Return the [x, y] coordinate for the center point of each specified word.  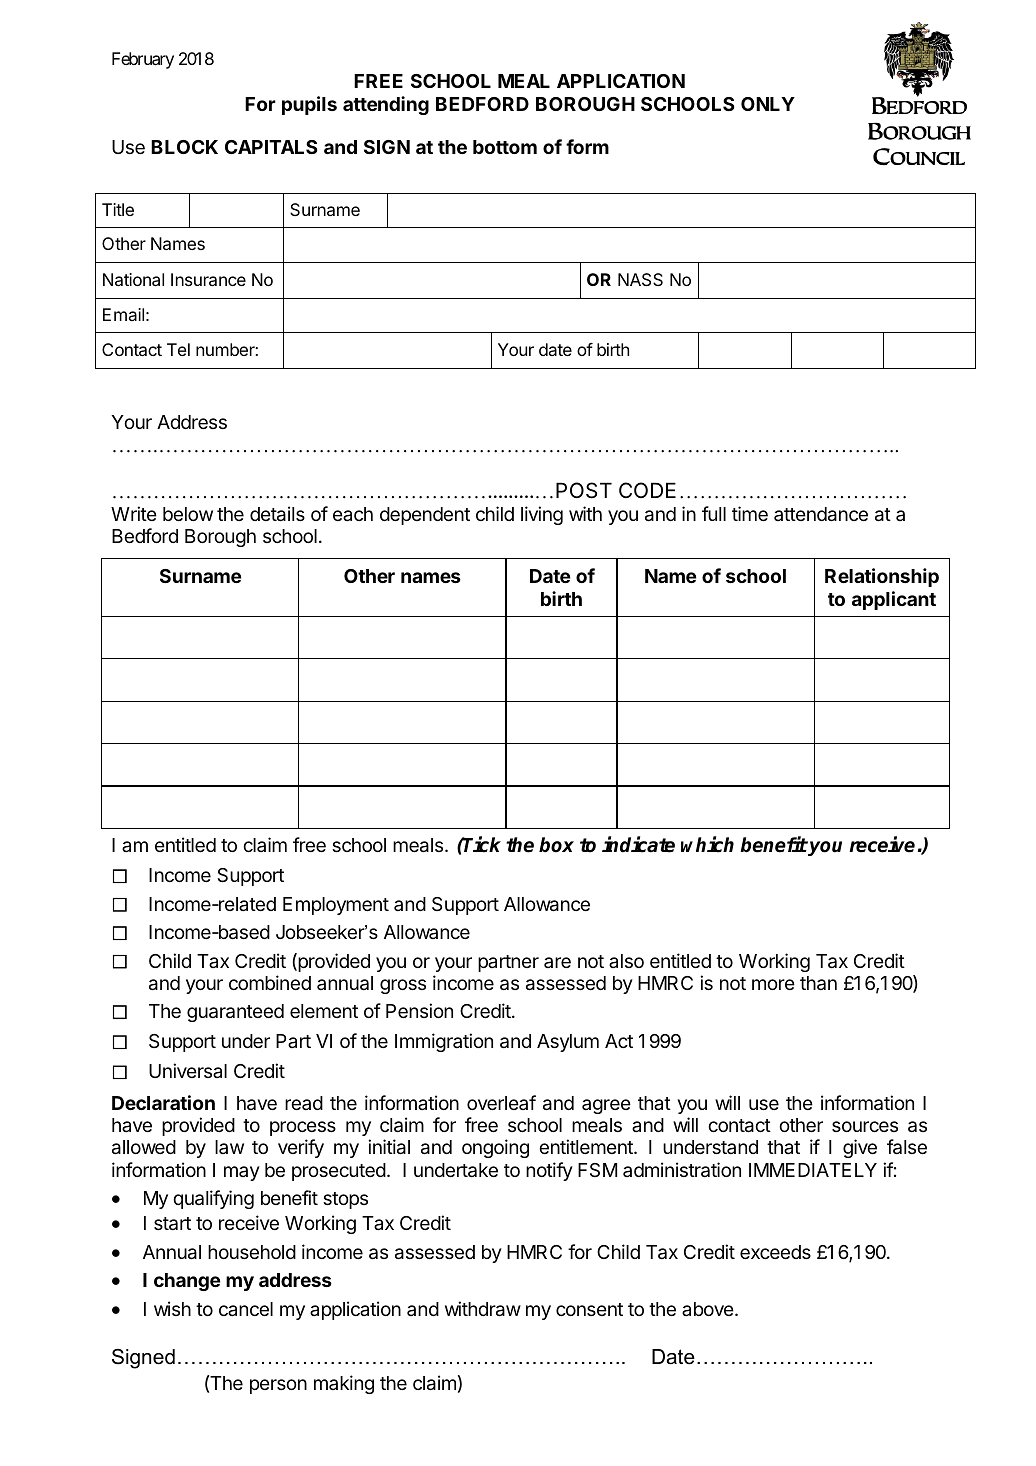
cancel [246, 1309]
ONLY [768, 104]
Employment [336, 906]
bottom [505, 147]
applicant [894, 600]
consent [589, 1309]
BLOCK [184, 147]
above [709, 1309]
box [556, 845]
